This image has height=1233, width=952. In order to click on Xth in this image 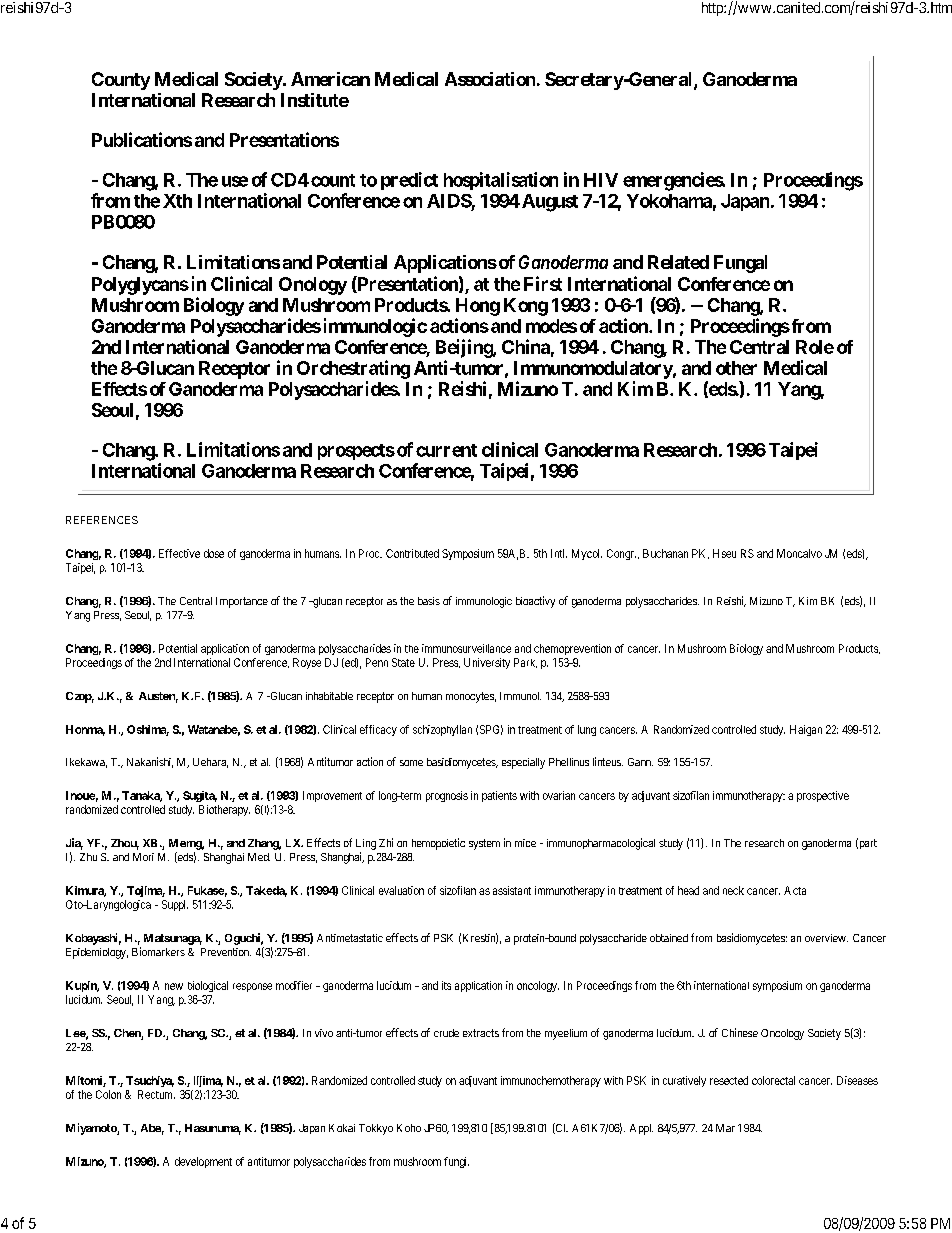, I will do `click(177, 201)`.
